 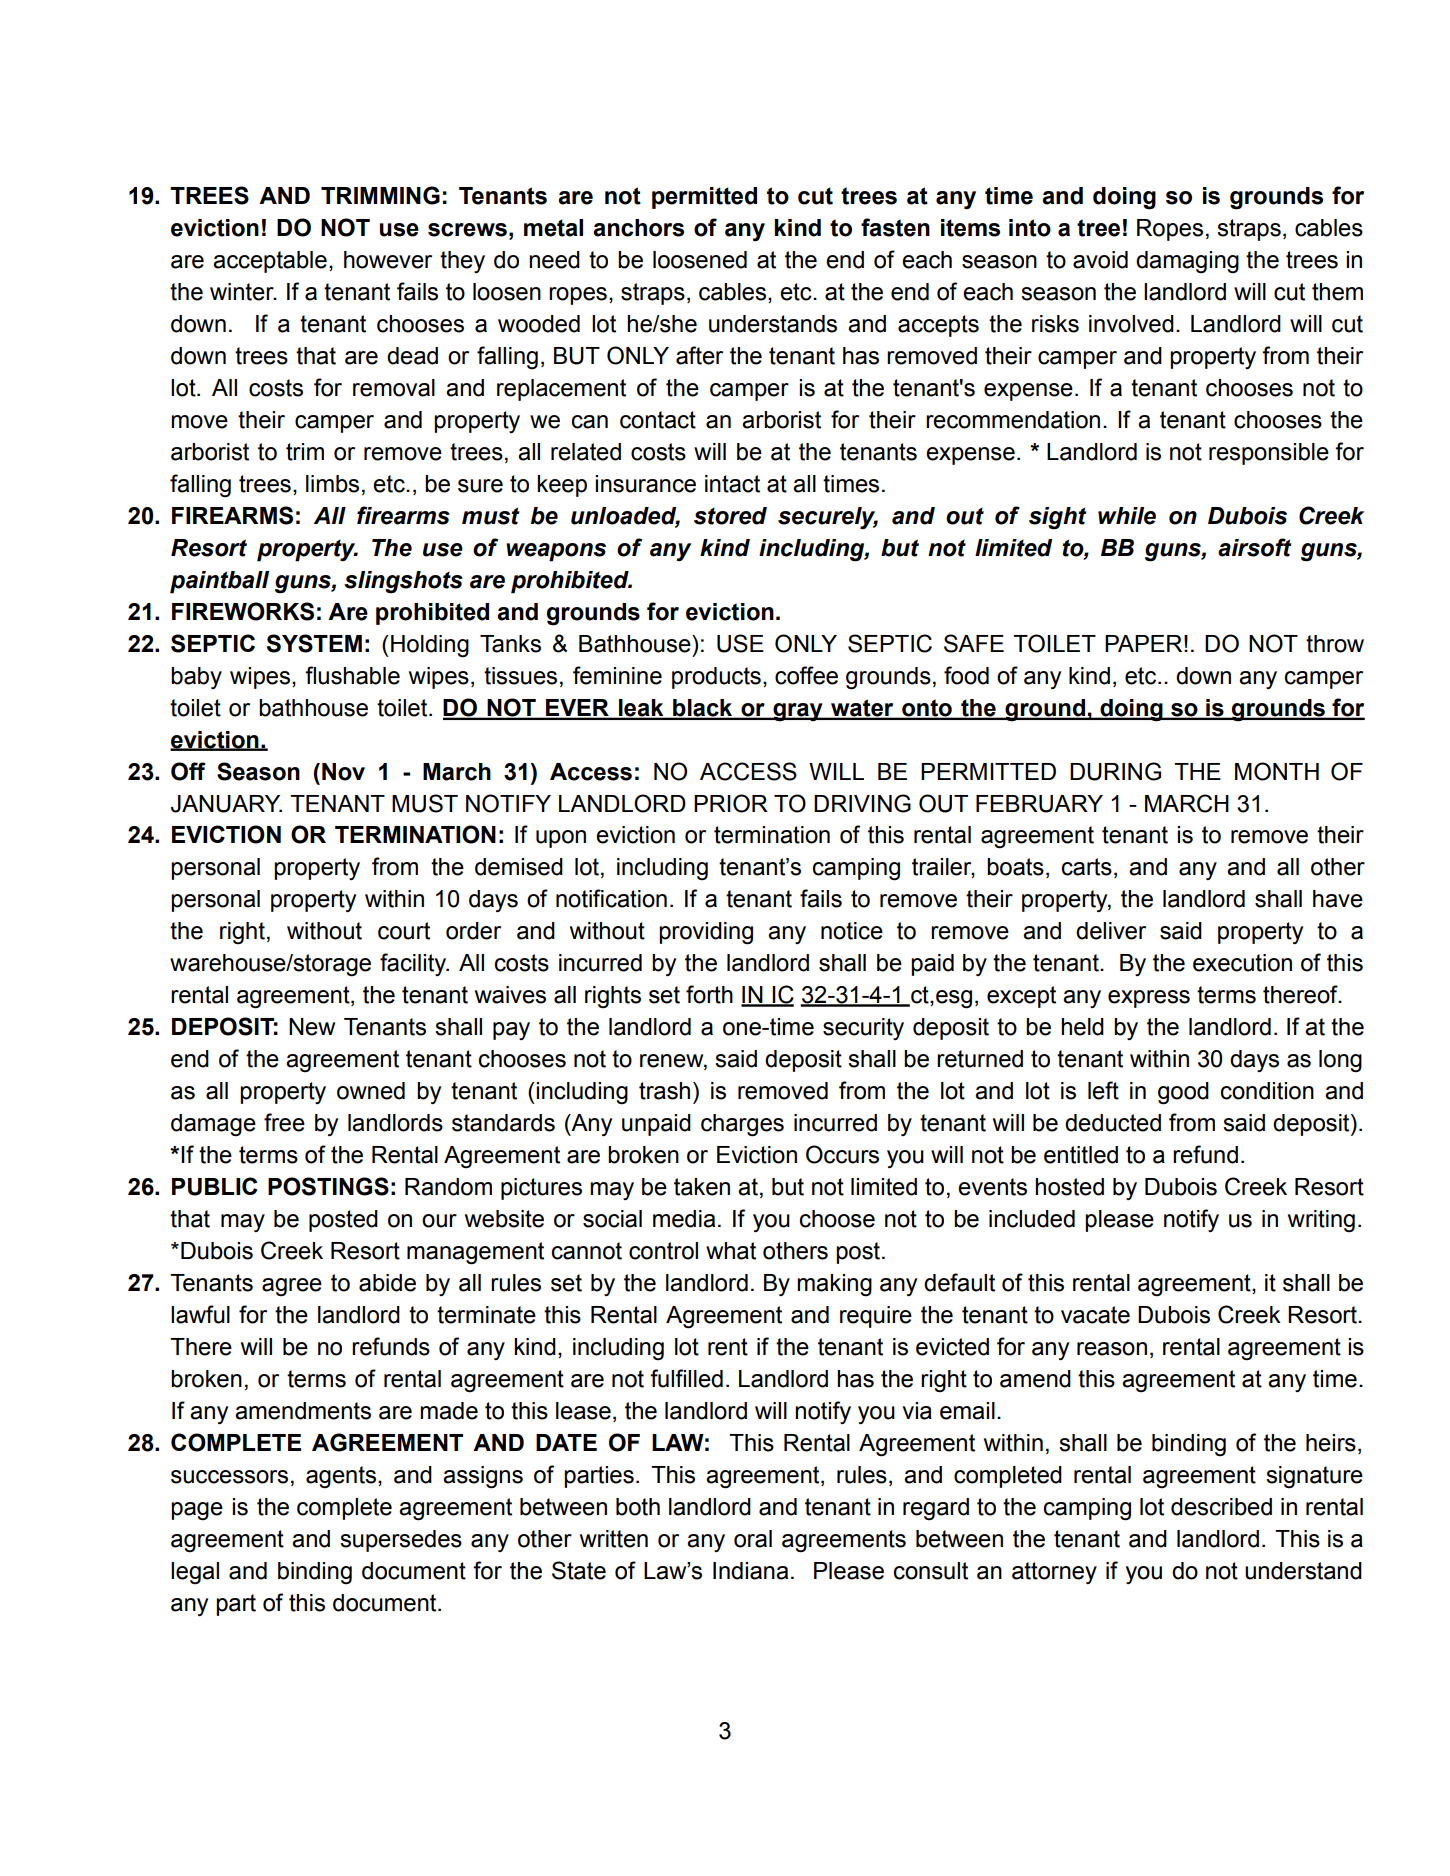 I want to click on abide, so click(x=387, y=1283).
